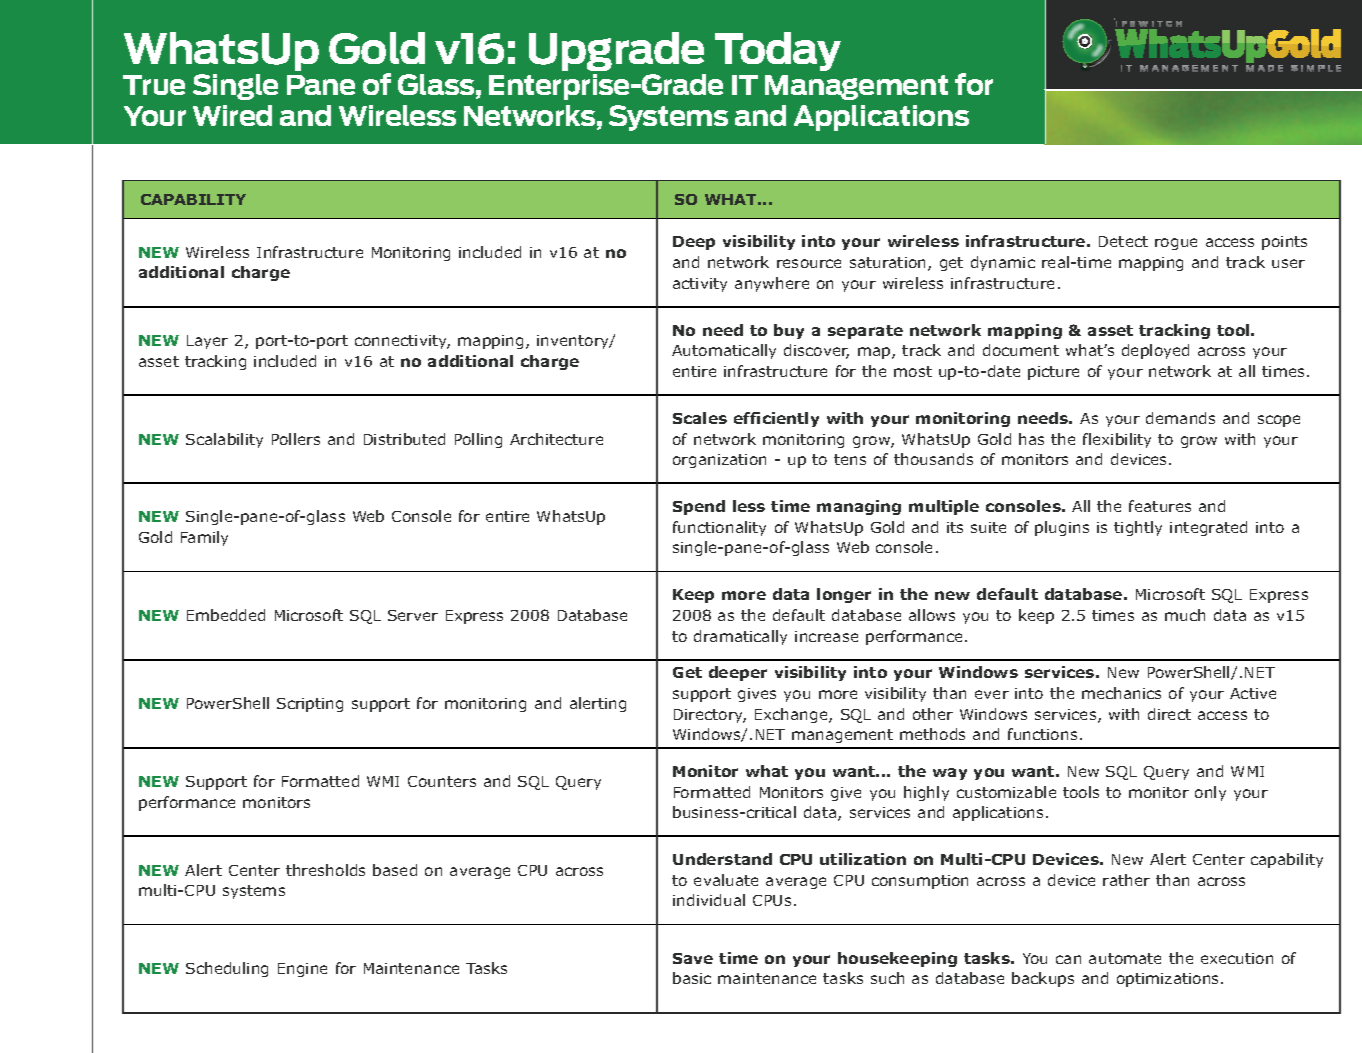  I want to click on Layer, so click(207, 342).
